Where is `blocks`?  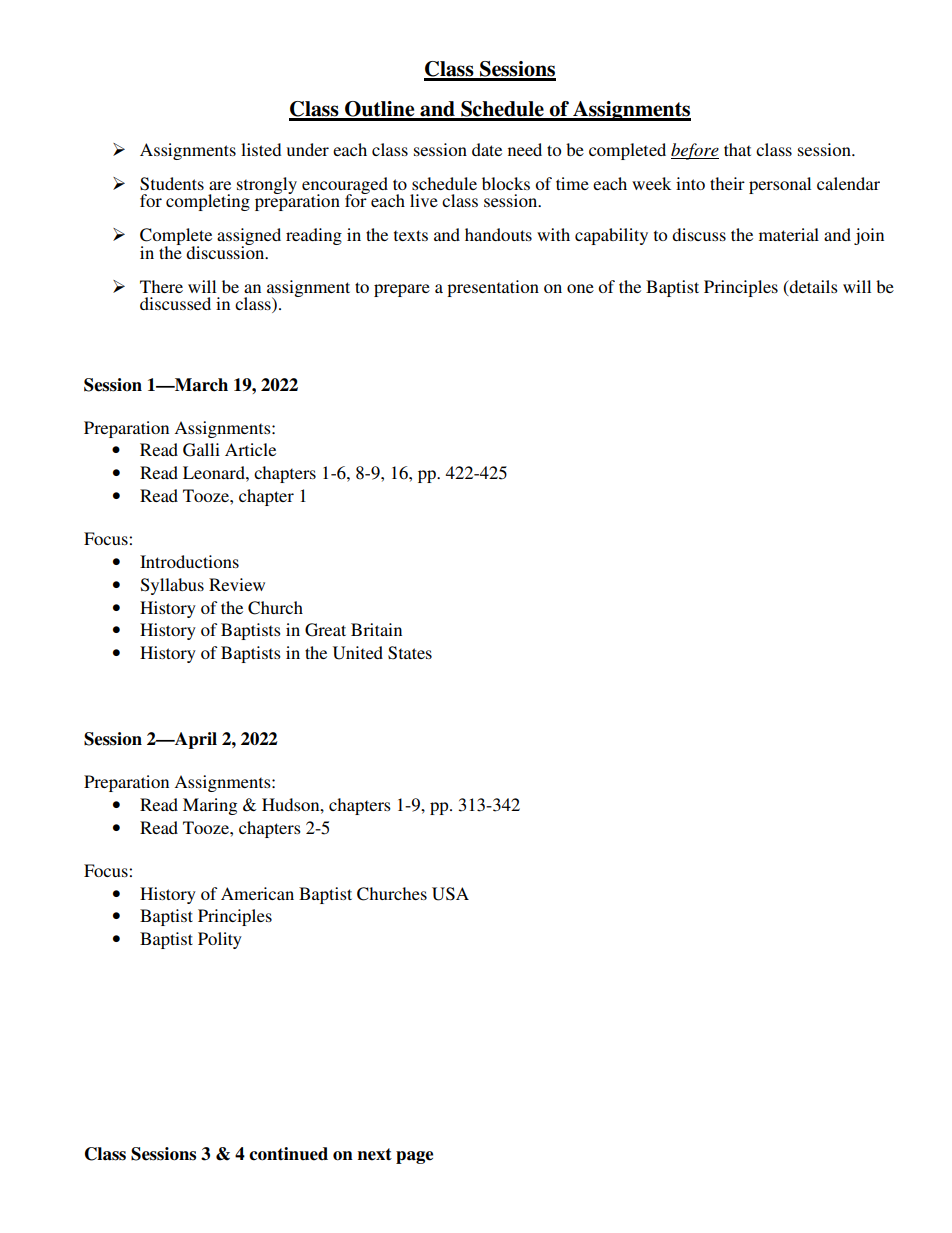
blocks is located at coordinates (506, 183).
